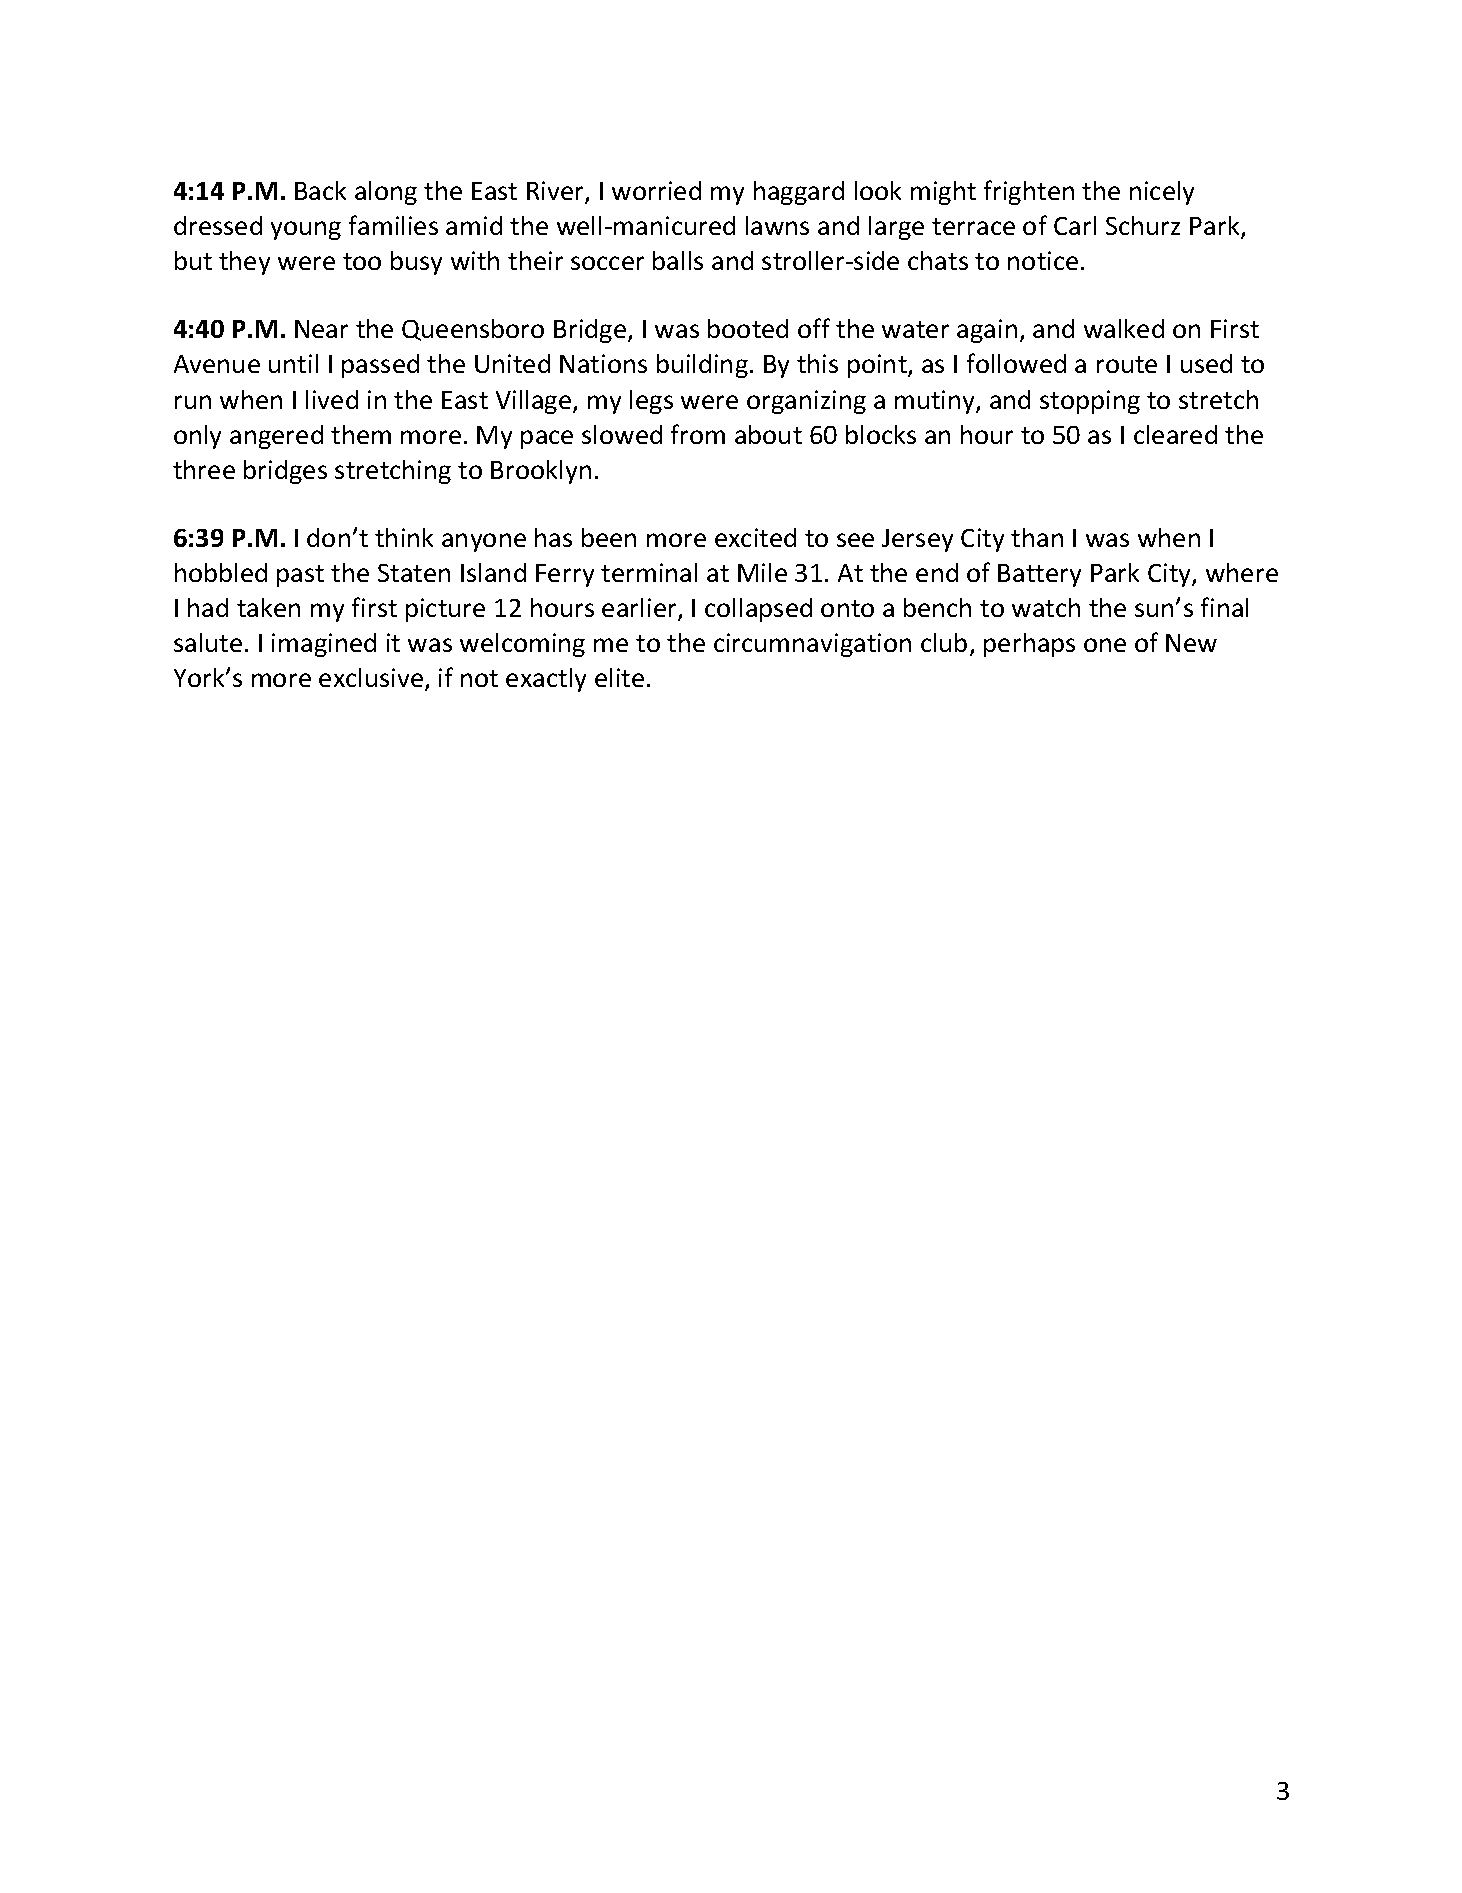 The width and height of the document is (1462, 1893). I want to click on exclusive, so click(371, 677).
